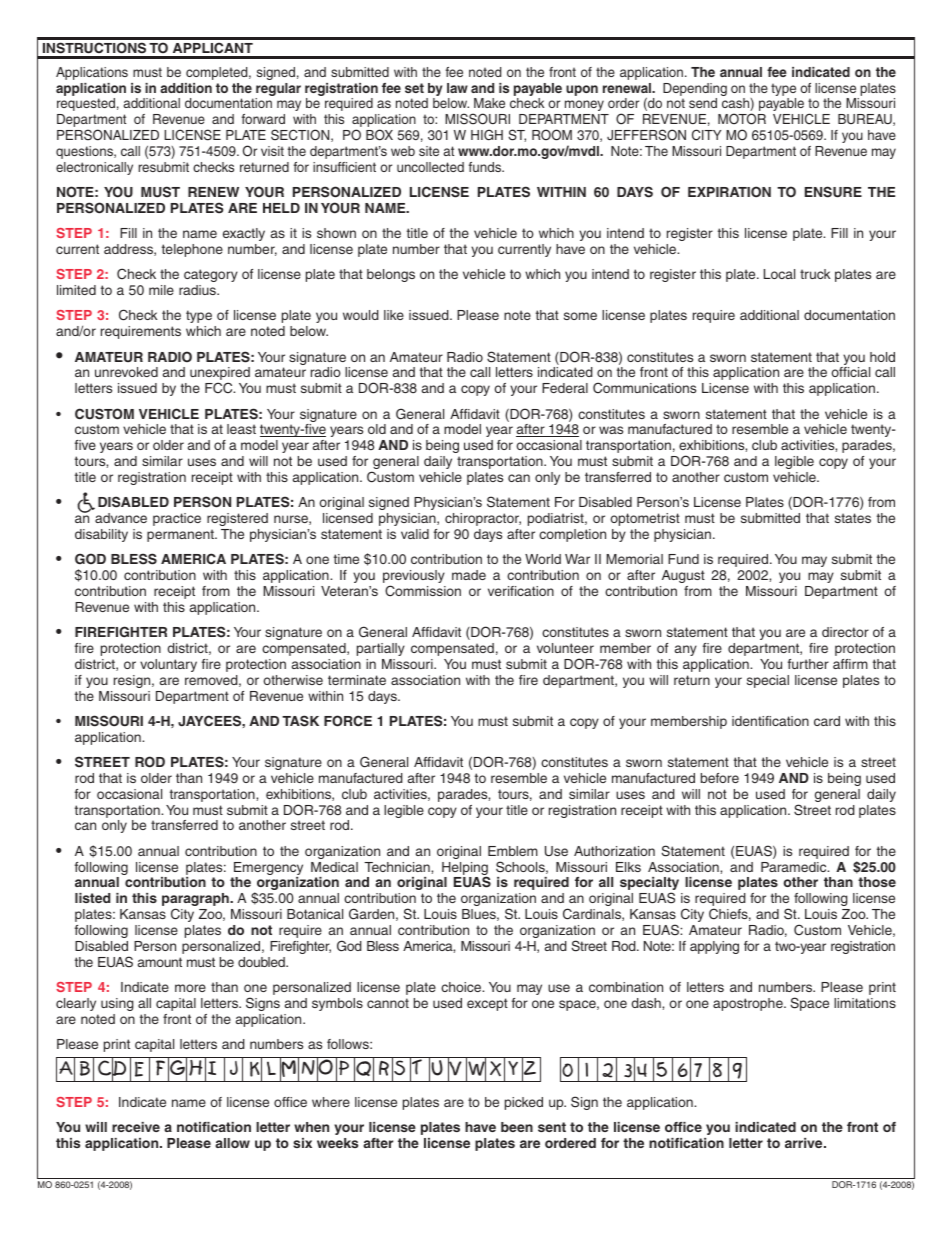 The height and width of the document is (1233, 952). What do you see at coordinates (136, 1127) in the document?
I see `receive` at bounding box center [136, 1127].
